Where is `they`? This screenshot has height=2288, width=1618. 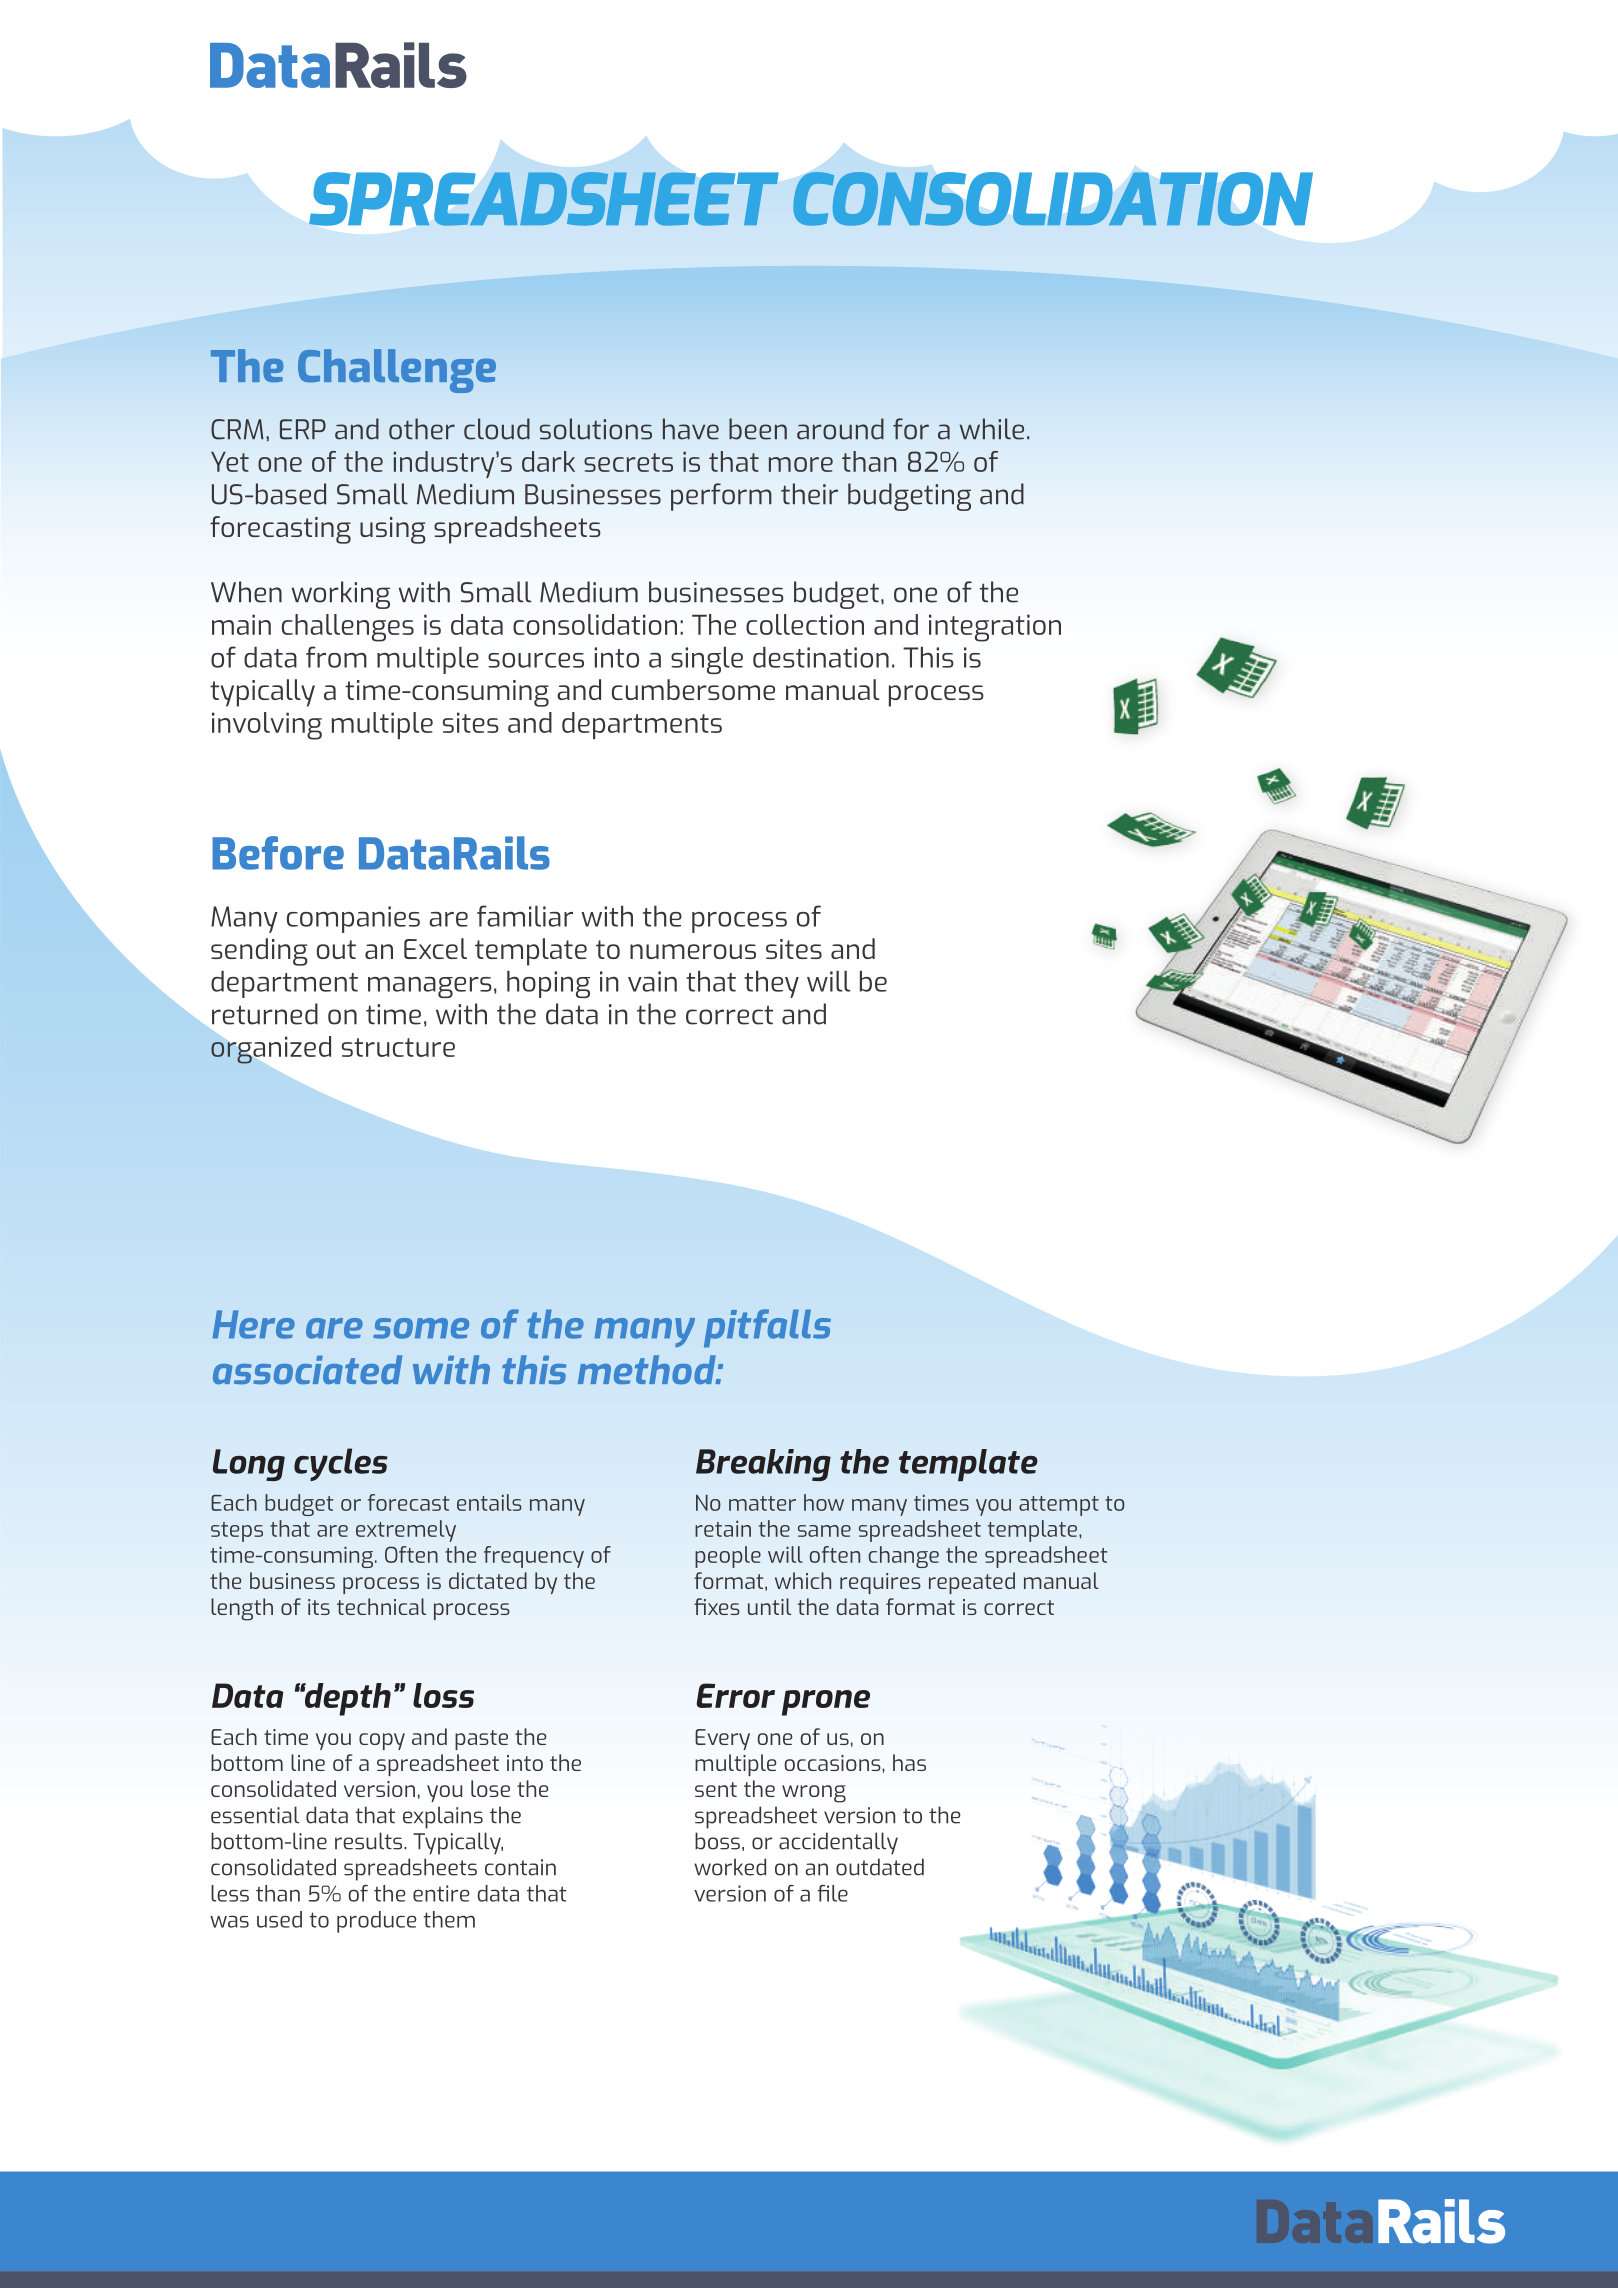
they is located at coordinates (771, 984).
